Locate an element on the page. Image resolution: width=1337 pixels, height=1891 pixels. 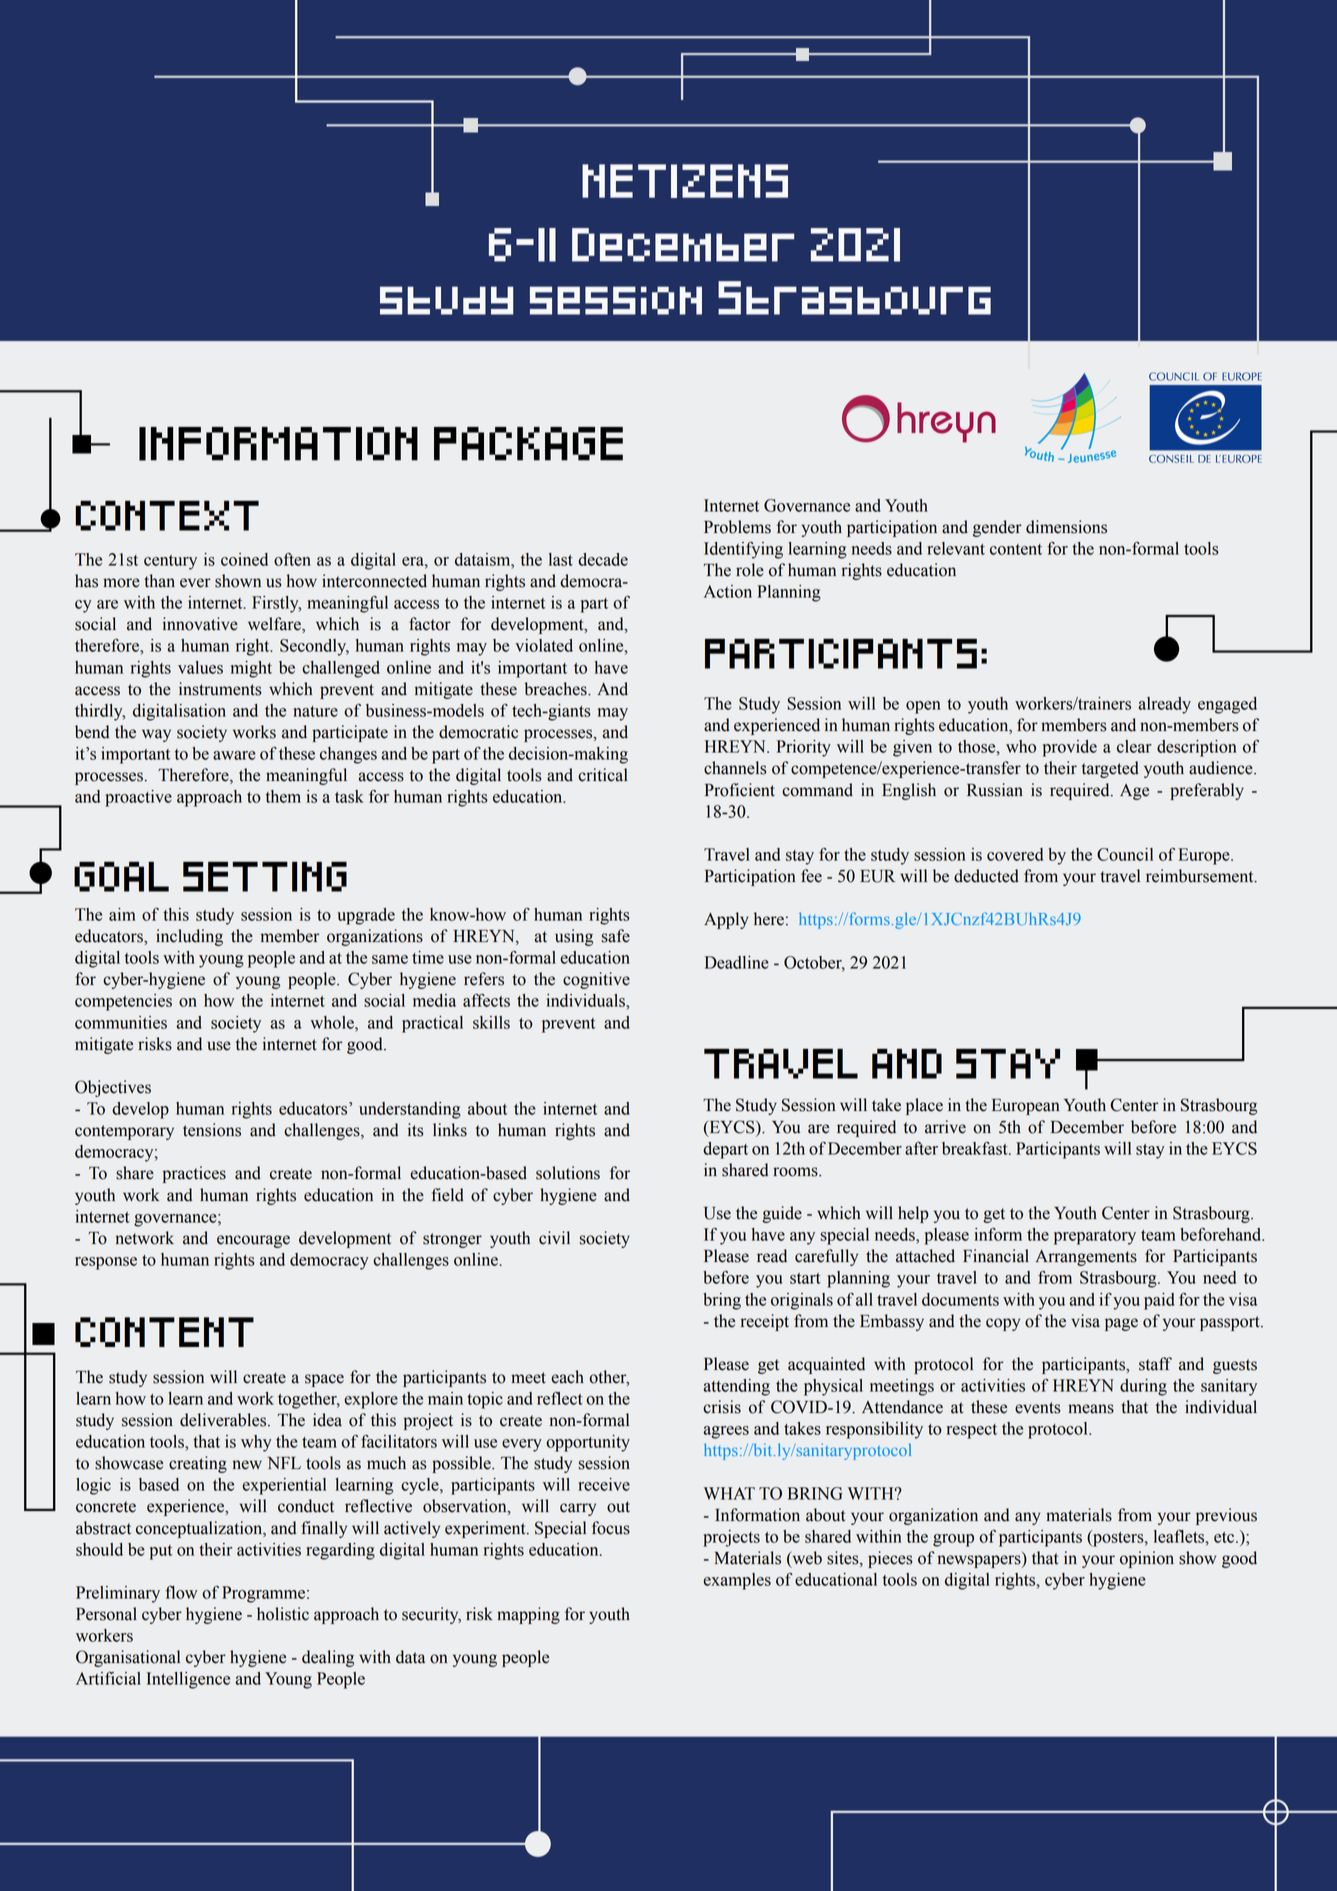
holistic is located at coordinates (283, 1614).
